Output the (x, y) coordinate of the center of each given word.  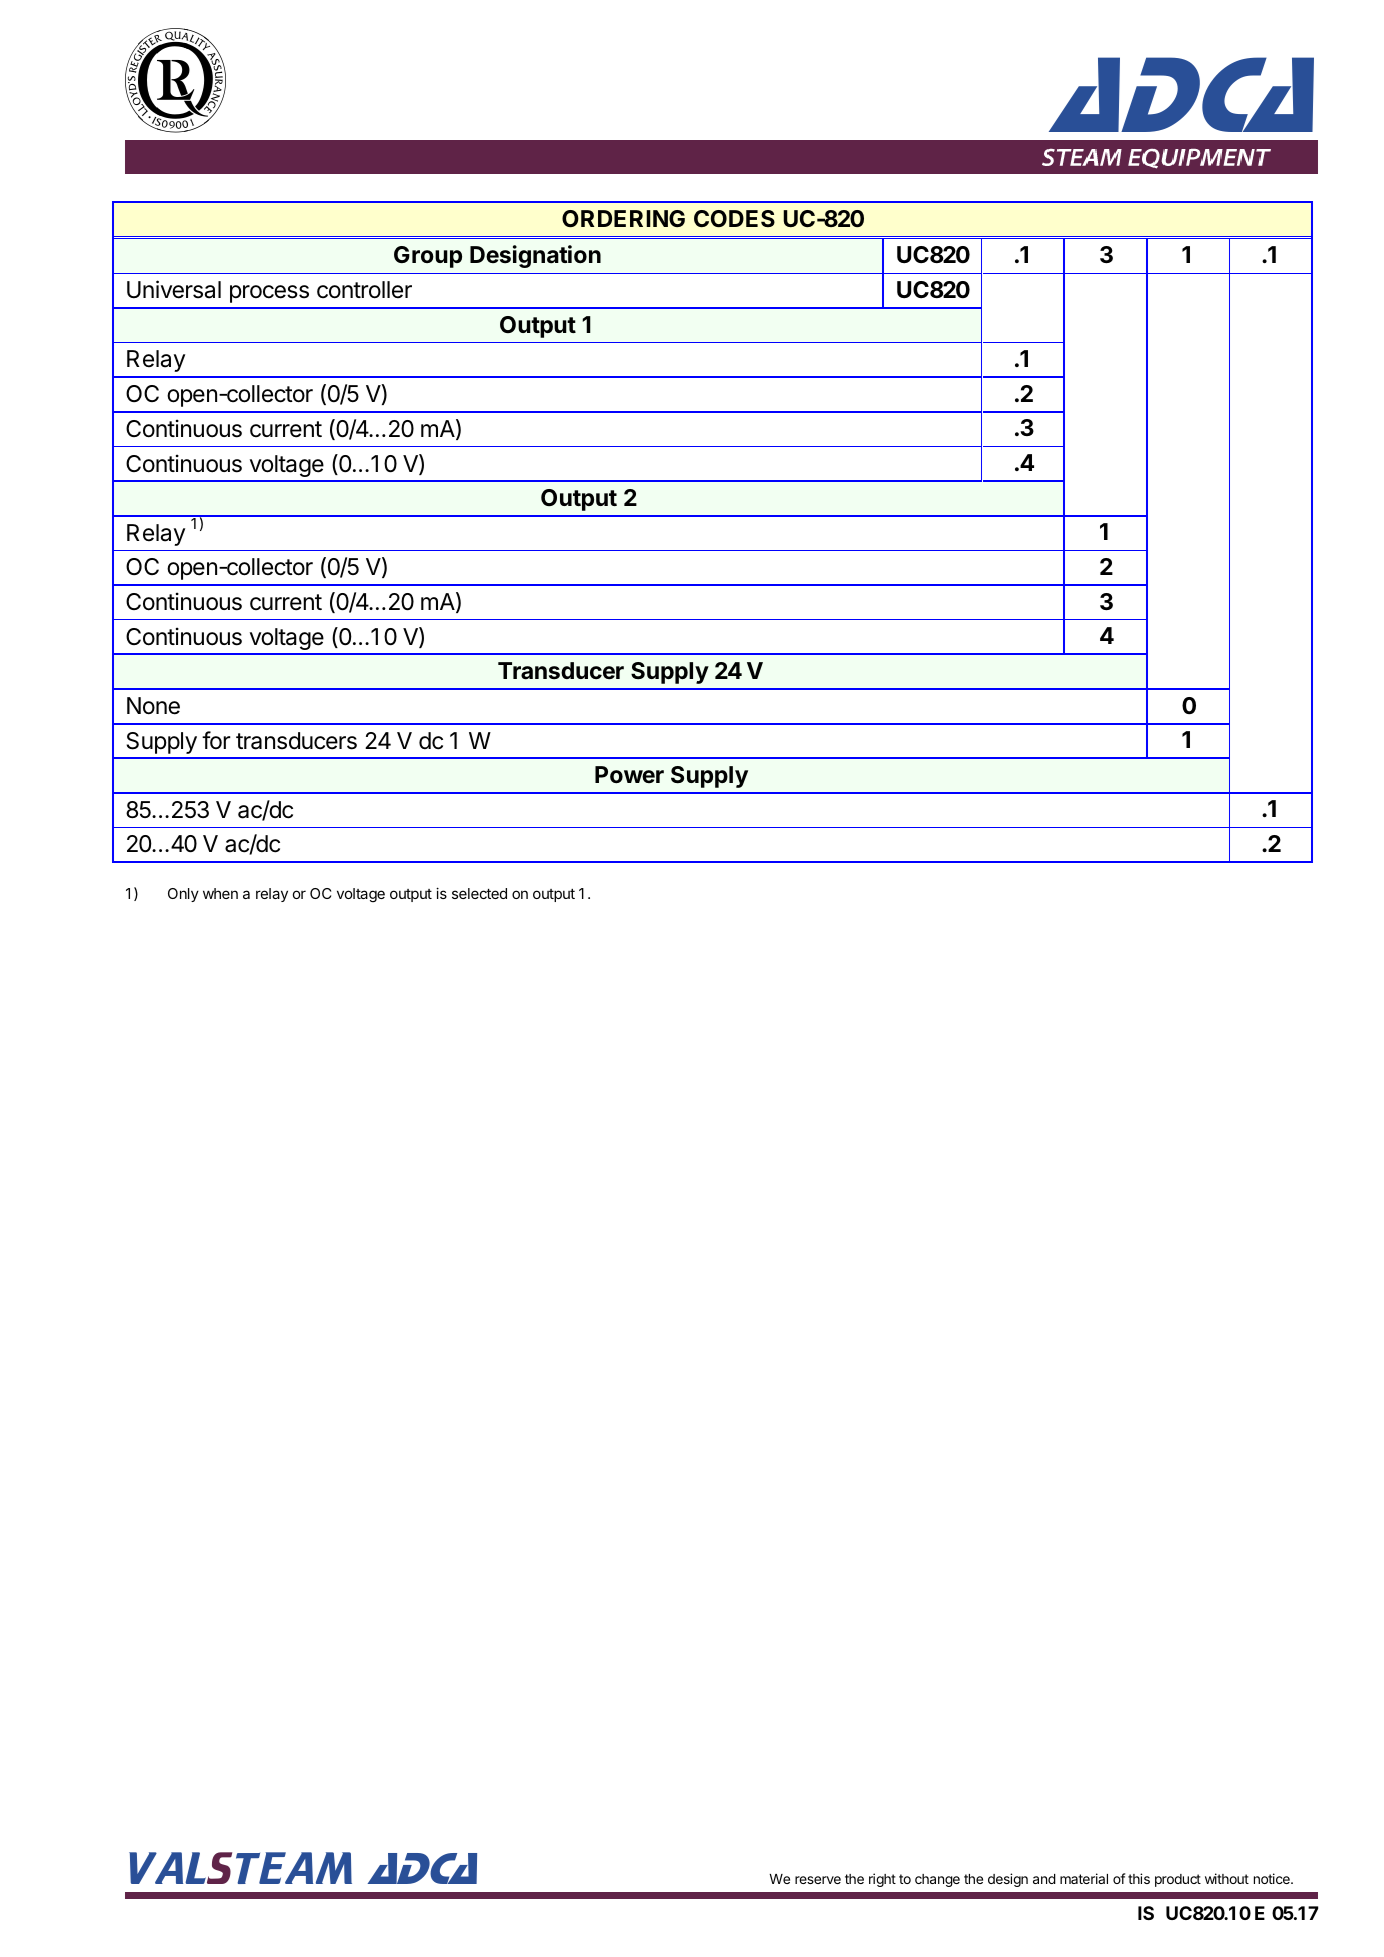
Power (629, 775)
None (153, 706)
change (937, 1880)
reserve (818, 1880)
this (1139, 1878)
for (216, 740)
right (882, 1880)
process (269, 294)
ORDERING (623, 218)
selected (479, 893)
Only (183, 895)
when (220, 893)
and (1044, 1879)
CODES (734, 218)
